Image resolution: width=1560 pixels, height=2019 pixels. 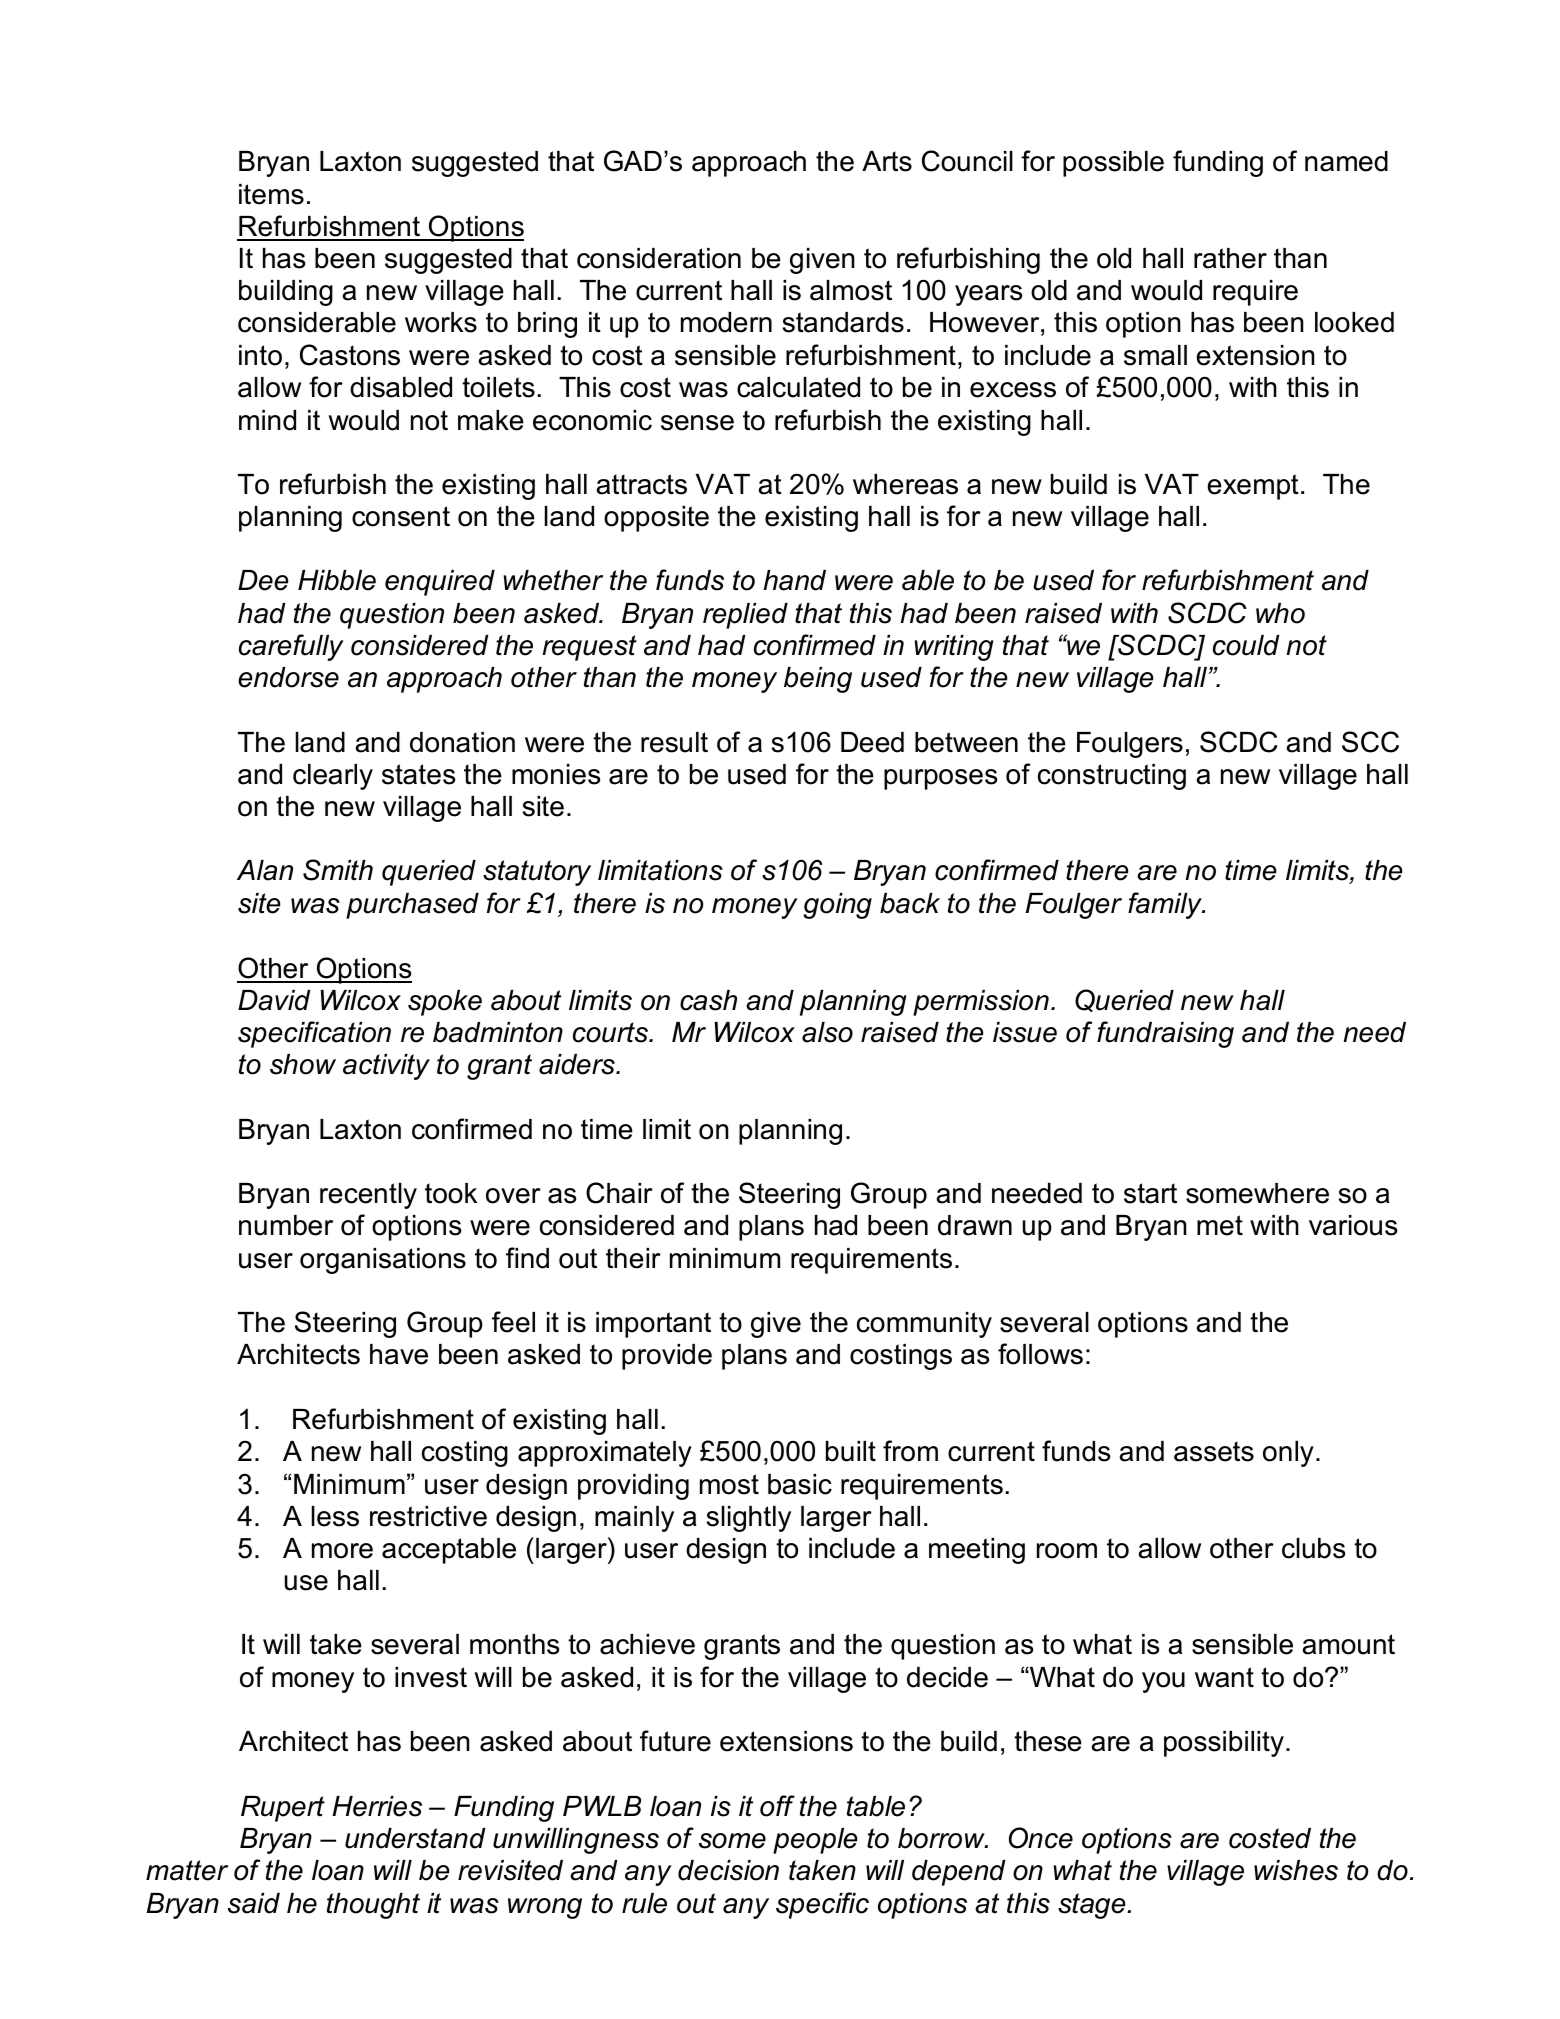 What do you see at coordinates (271, 194) in the screenshot?
I see `items` at bounding box center [271, 194].
